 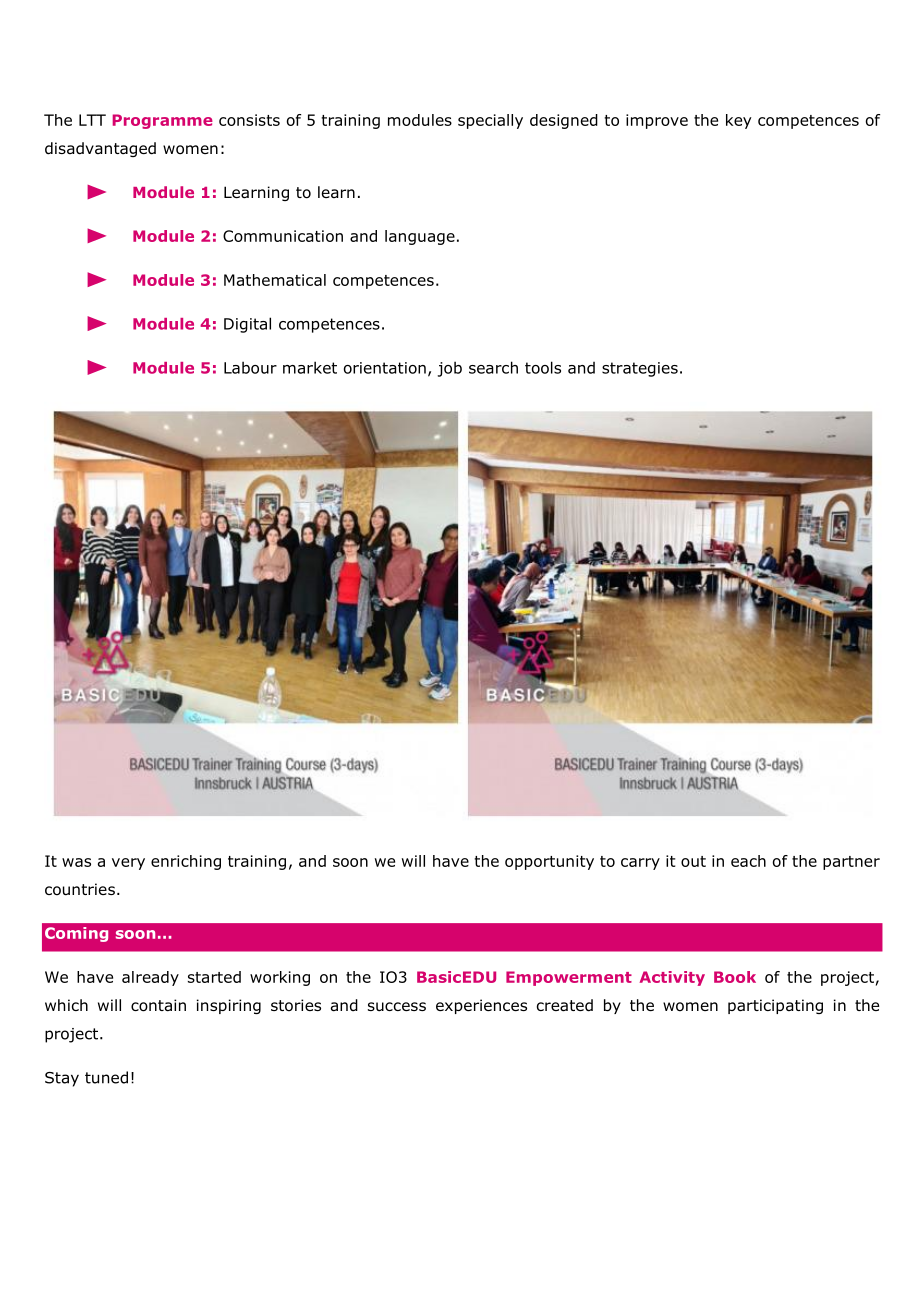 What do you see at coordinates (250, 367) in the document?
I see `Labour` at bounding box center [250, 367].
